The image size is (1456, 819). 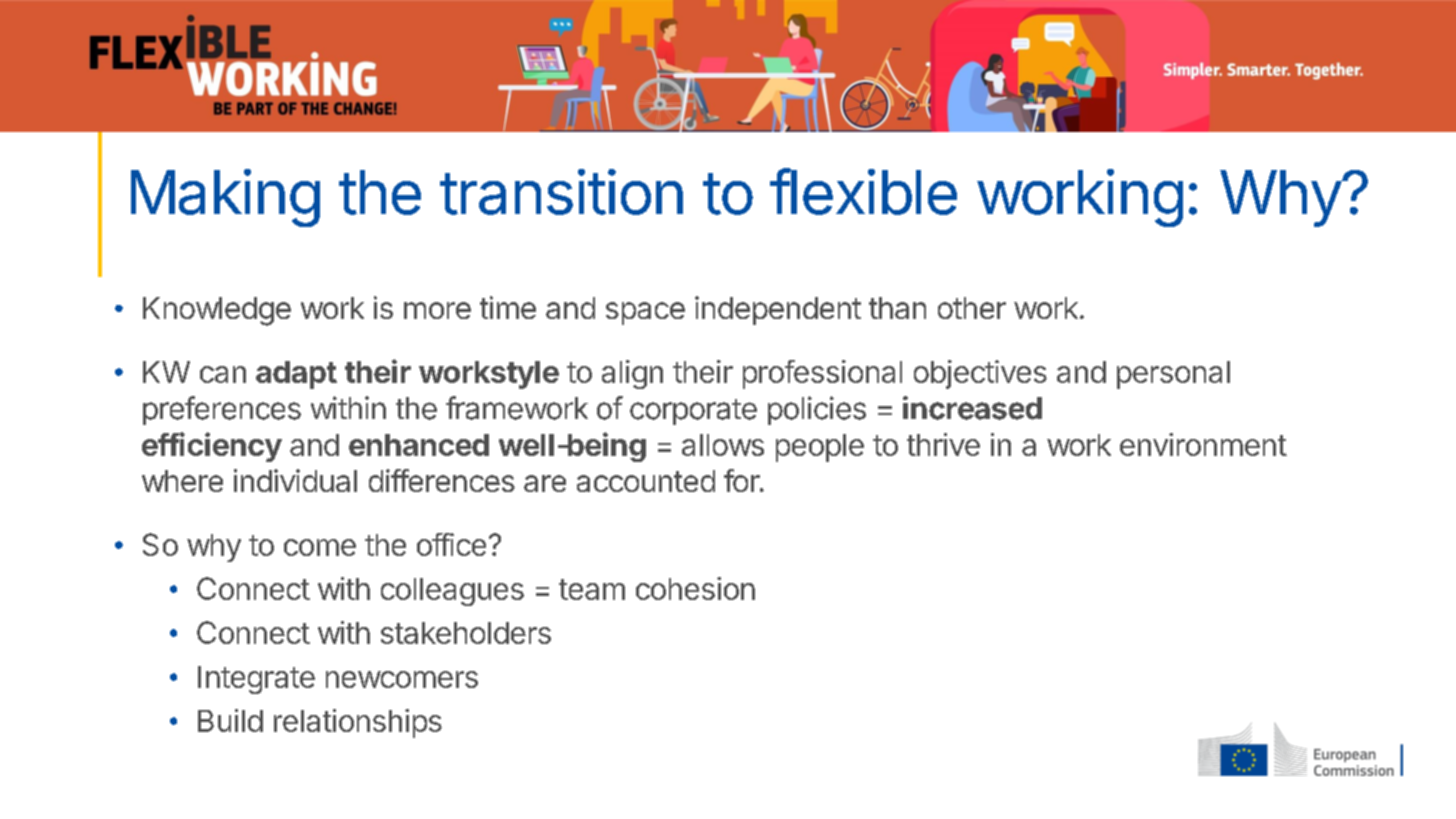 What do you see at coordinates (695, 588) in the screenshot?
I see `cohesion` at bounding box center [695, 588].
